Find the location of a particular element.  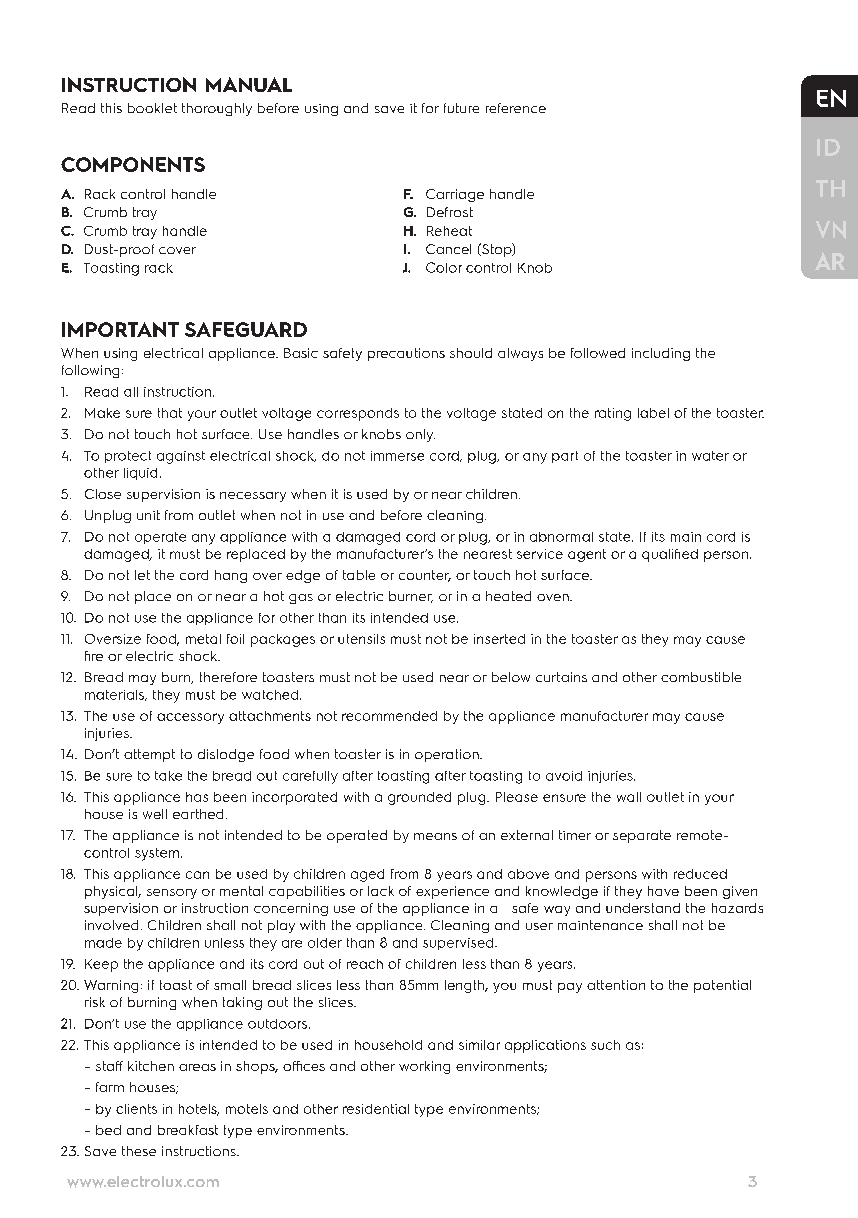

counter is located at coordinates (425, 576).
